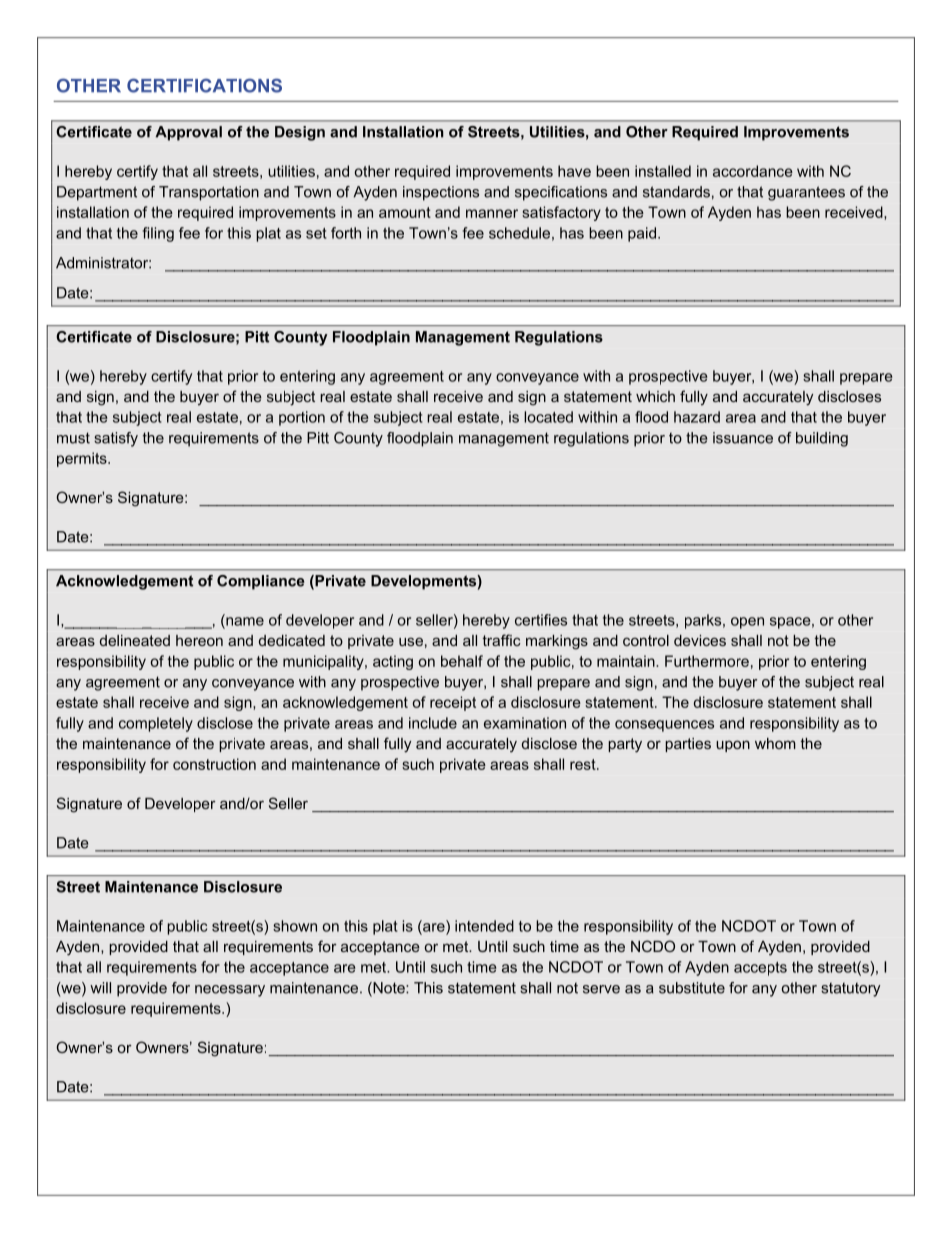 The width and height of the document is (952, 1233). What do you see at coordinates (441, 193) in the document?
I see `inspections` at bounding box center [441, 193].
